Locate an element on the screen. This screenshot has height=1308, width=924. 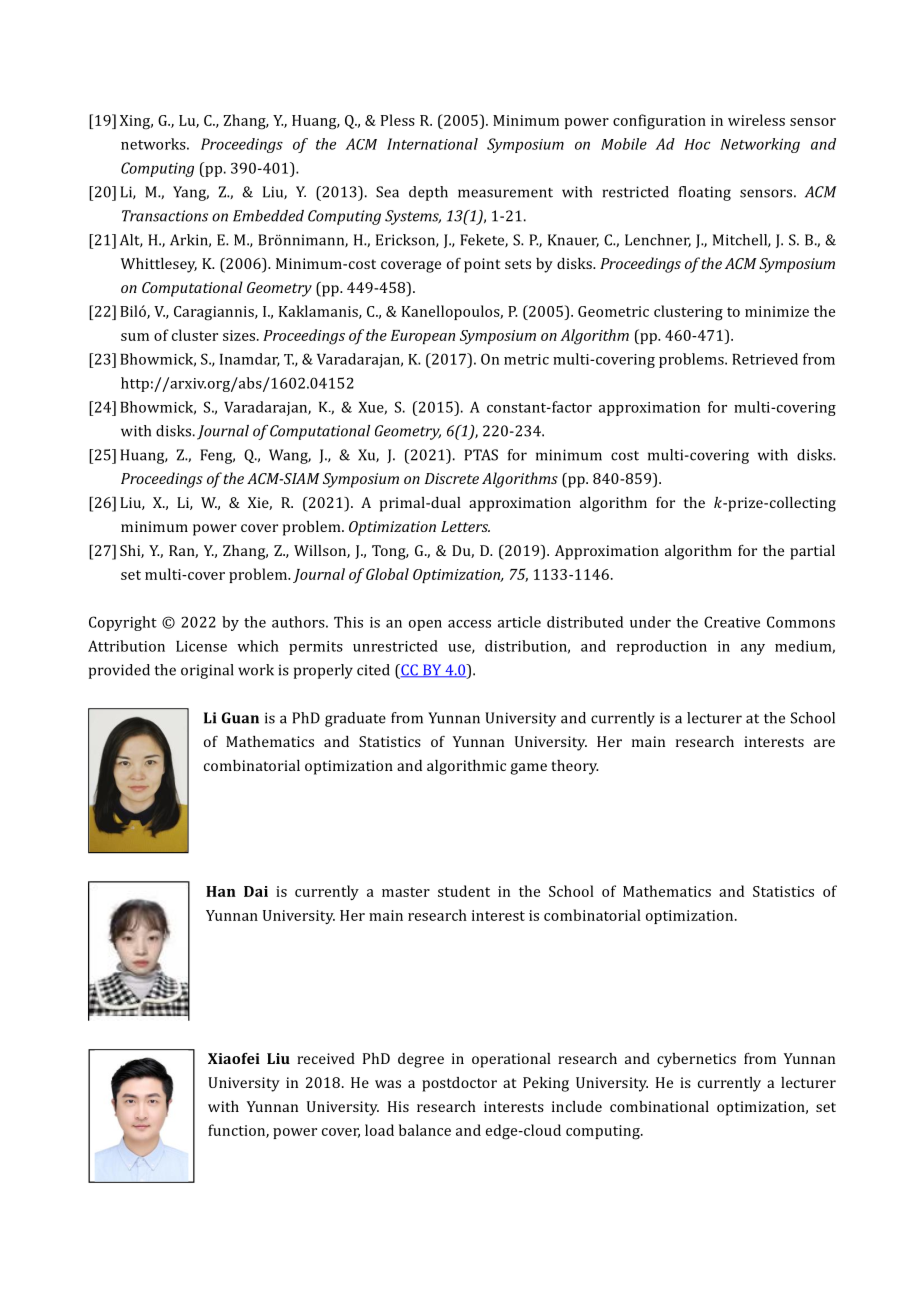
License is located at coordinates (201, 646).
